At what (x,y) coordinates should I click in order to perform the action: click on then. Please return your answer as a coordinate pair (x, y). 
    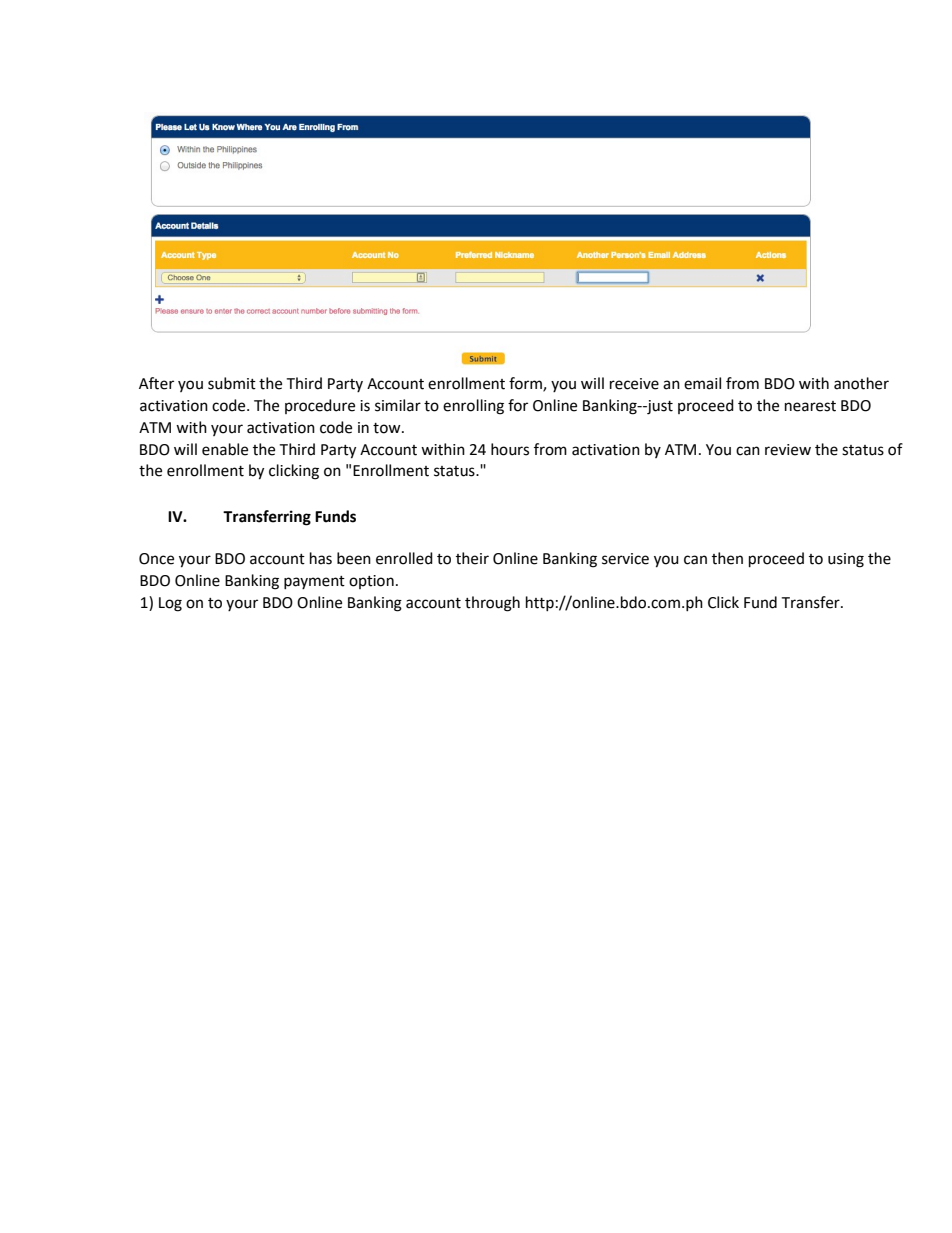
    Looking at the image, I should click on (727, 558).
